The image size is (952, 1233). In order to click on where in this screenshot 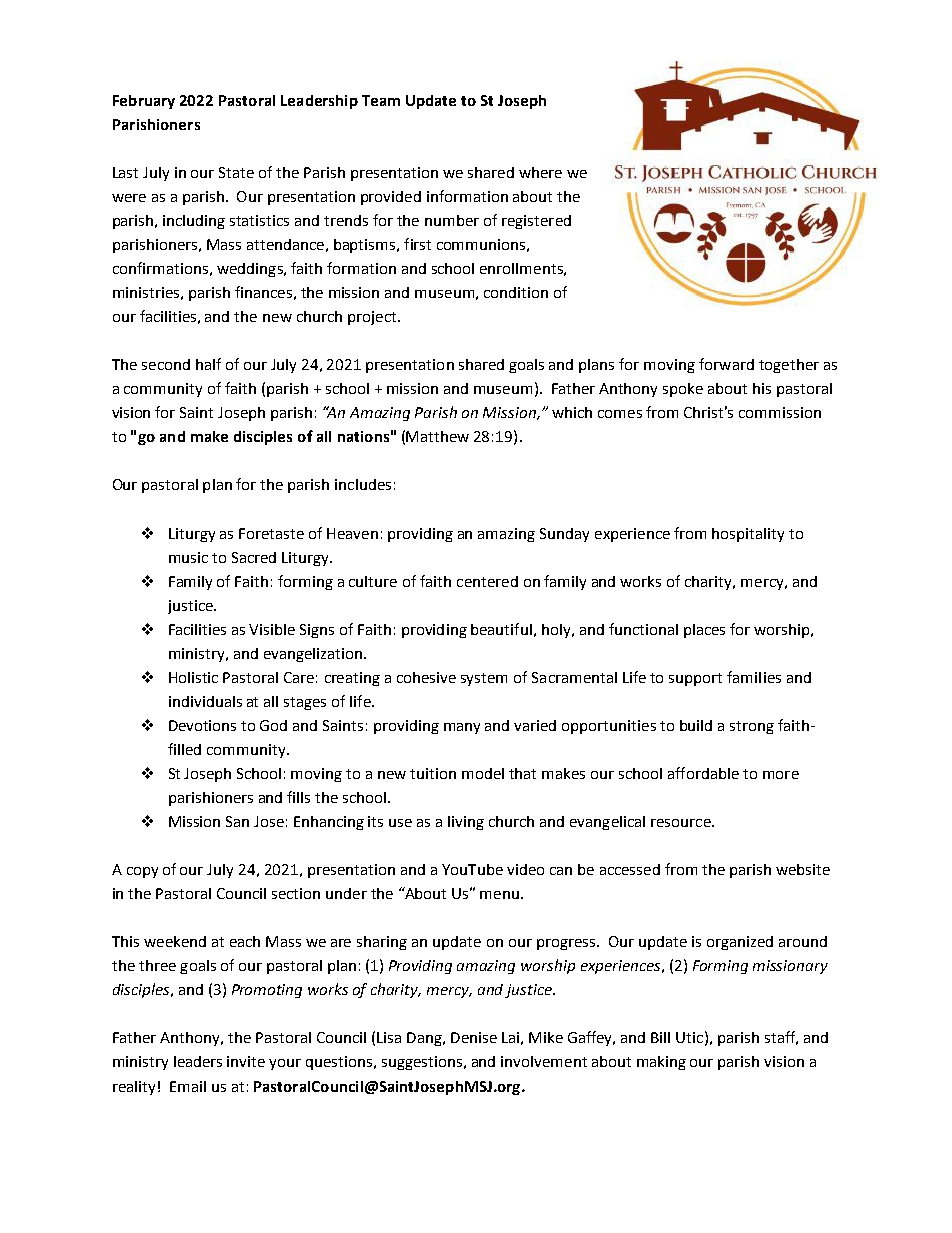, I will do `click(540, 172)`.
